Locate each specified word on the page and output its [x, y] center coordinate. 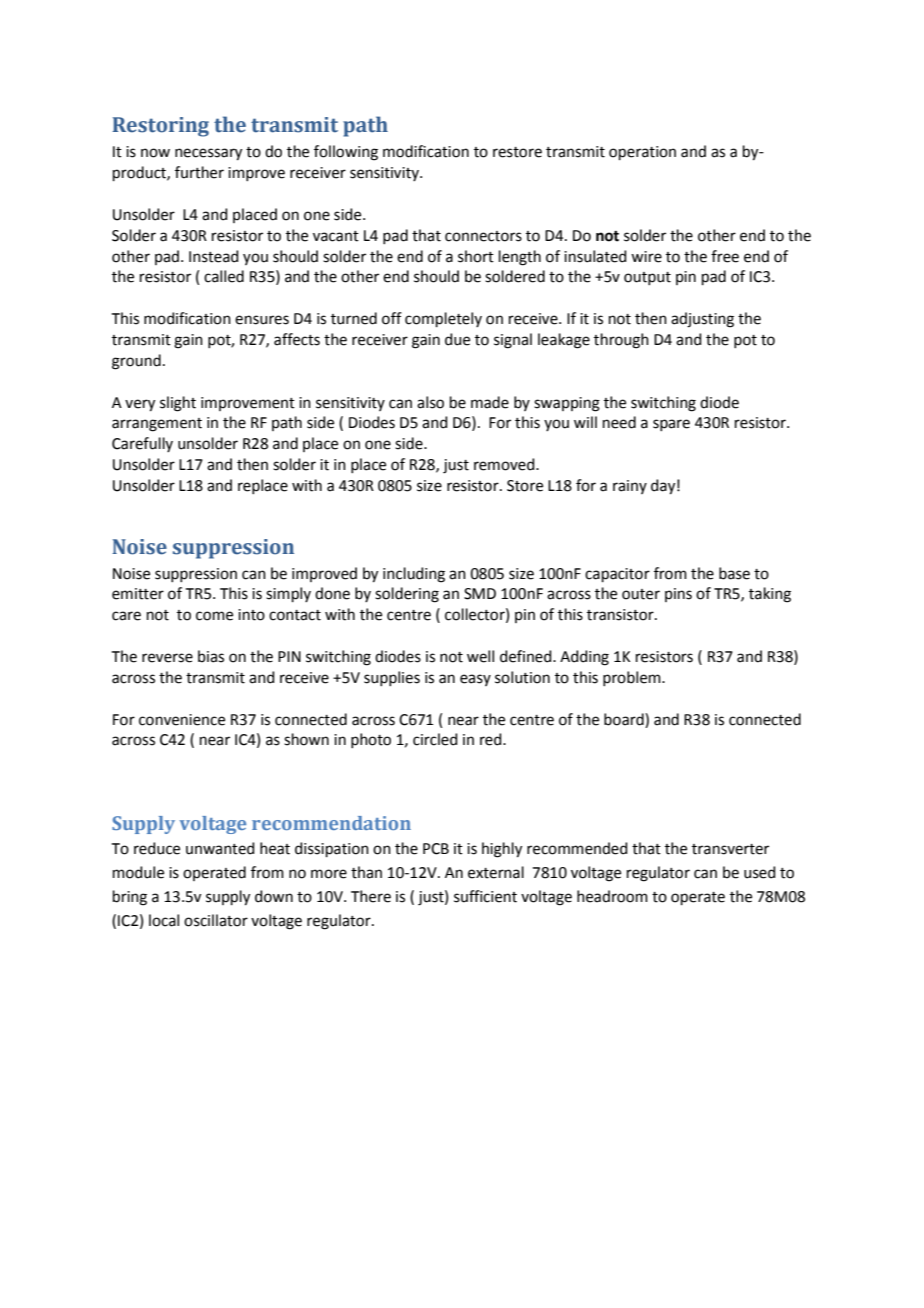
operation [642, 153]
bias [211, 656]
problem [633, 678]
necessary [208, 154]
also [430, 402]
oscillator [216, 920]
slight [178, 404]
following [346, 153]
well [480, 656]
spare [671, 425]
